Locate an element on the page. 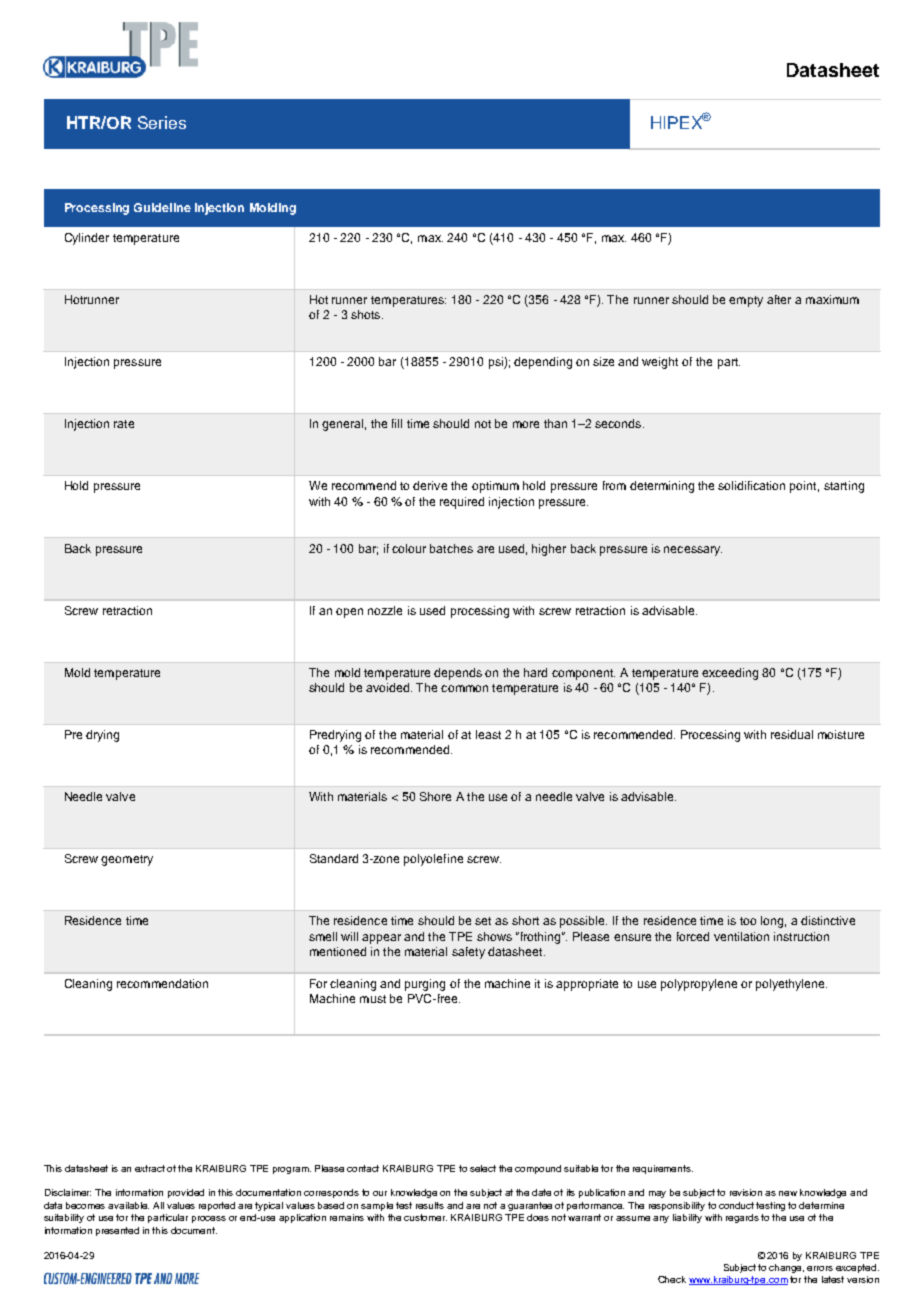 Image resolution: width=924 pixels, height=1308 pixels. shots is located at coordinates (367, 314).
